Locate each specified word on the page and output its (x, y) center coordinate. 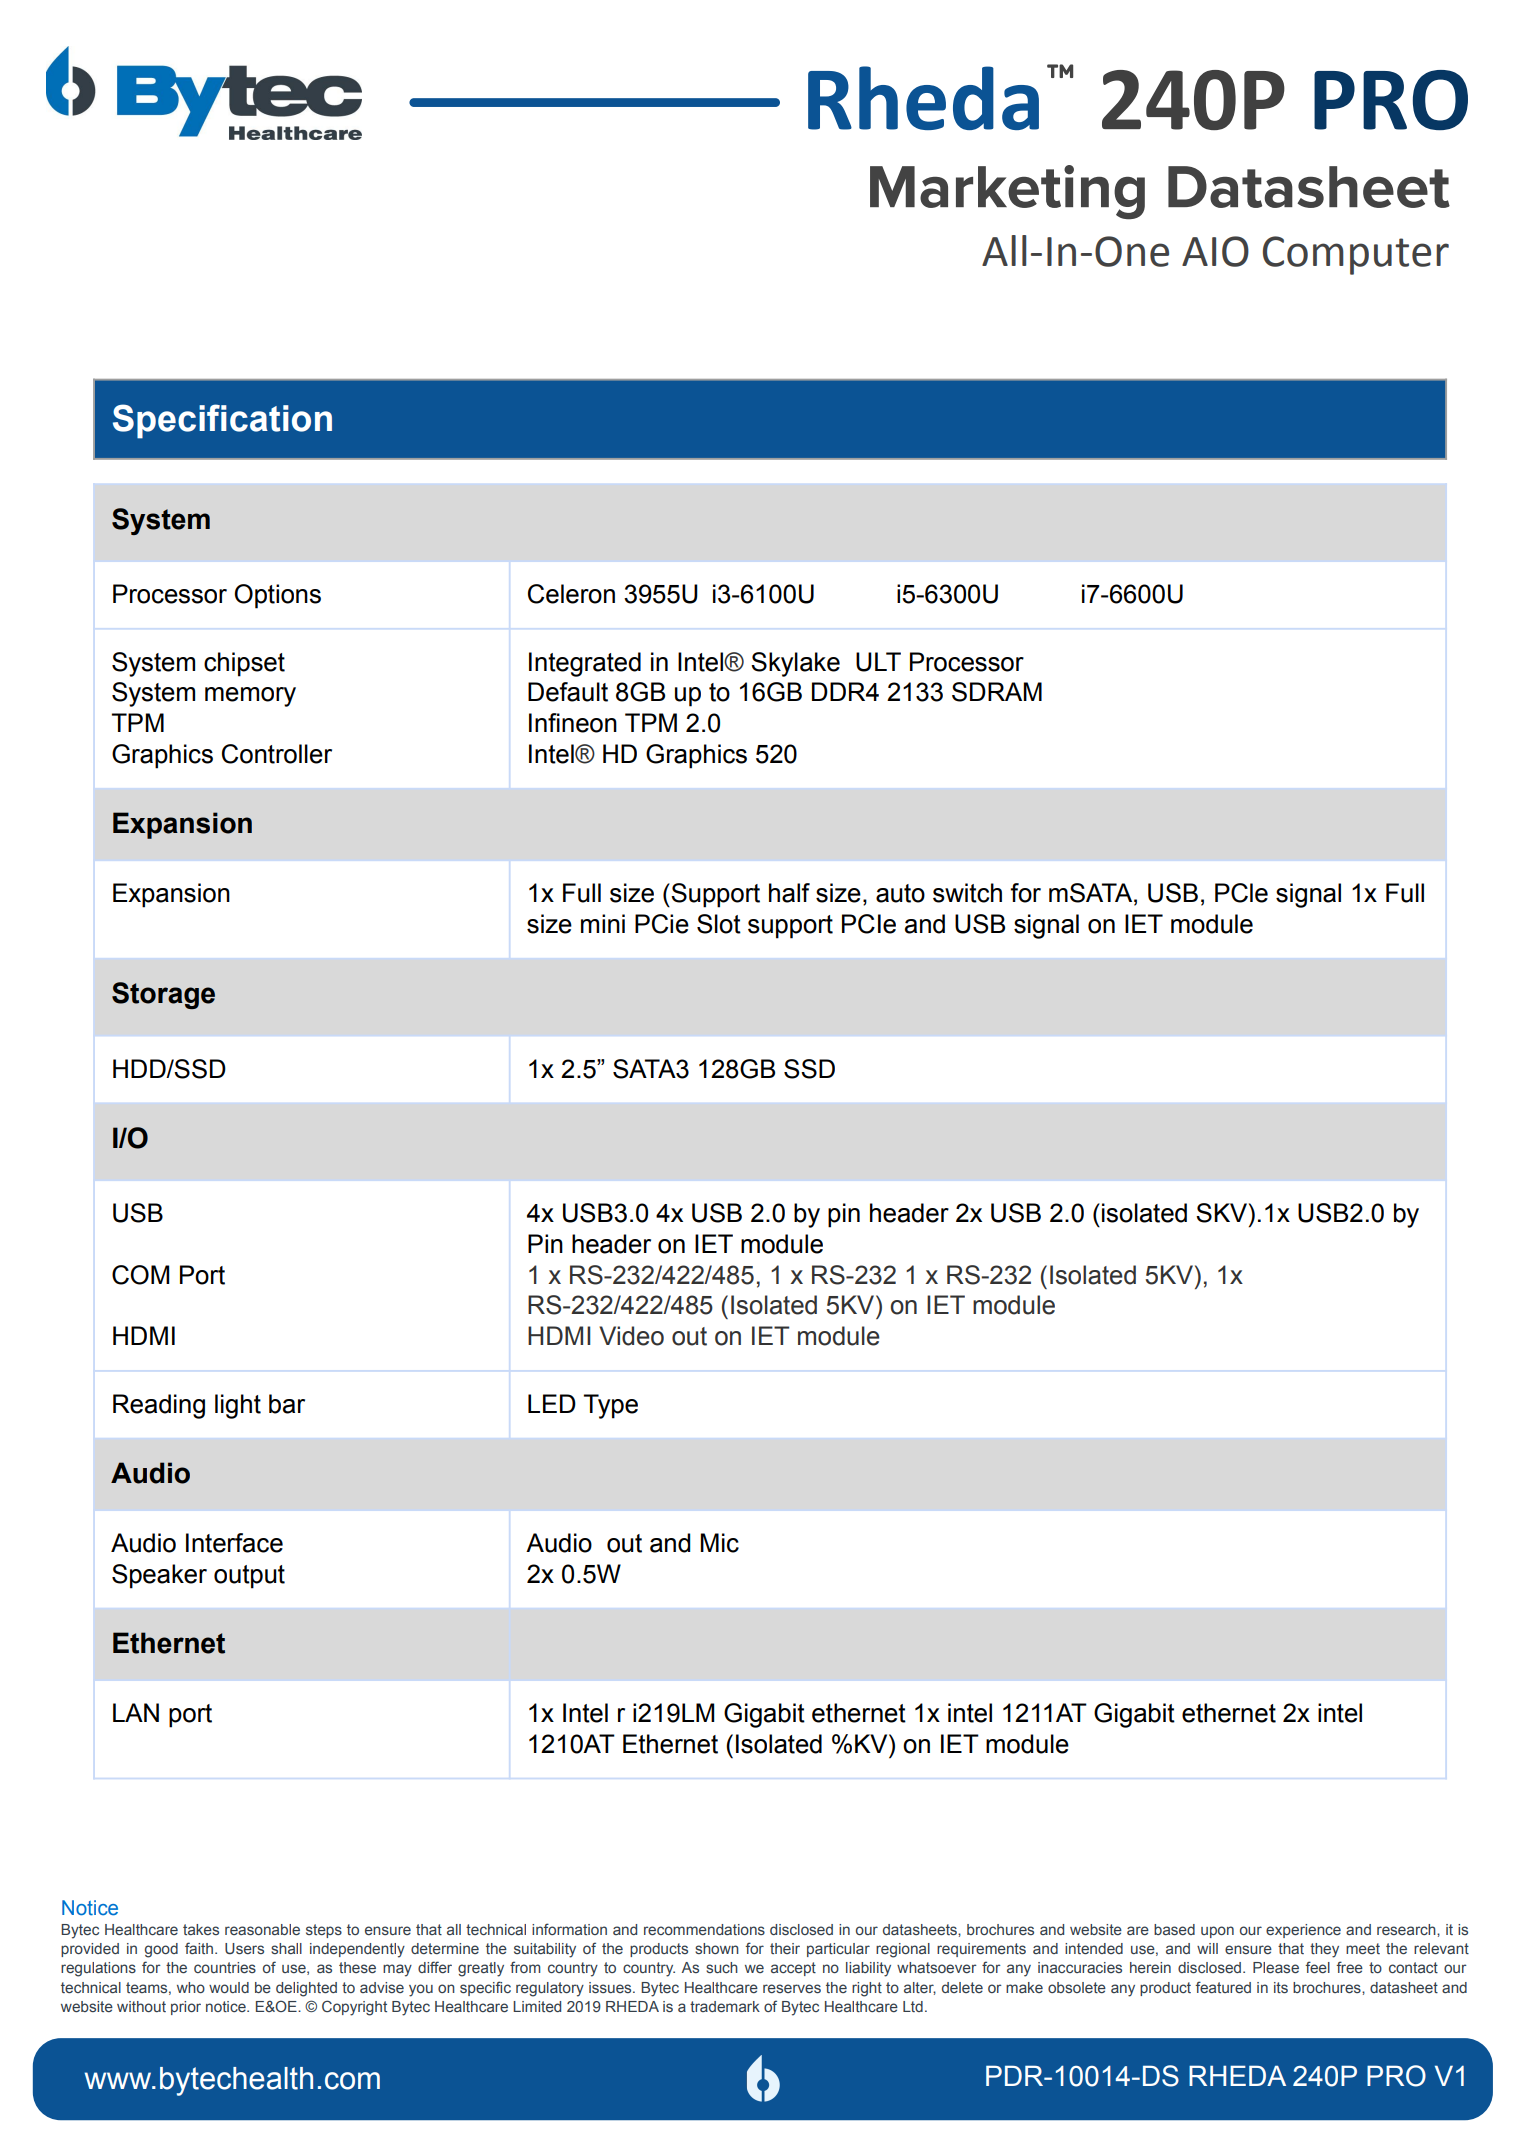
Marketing (1007, 192)
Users (244, 1948)
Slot (719, 924)
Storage (163, 995)
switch (967, 893)
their (785, 1948)
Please (1276, 1967)
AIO (1215, 251)
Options (277, 596)
